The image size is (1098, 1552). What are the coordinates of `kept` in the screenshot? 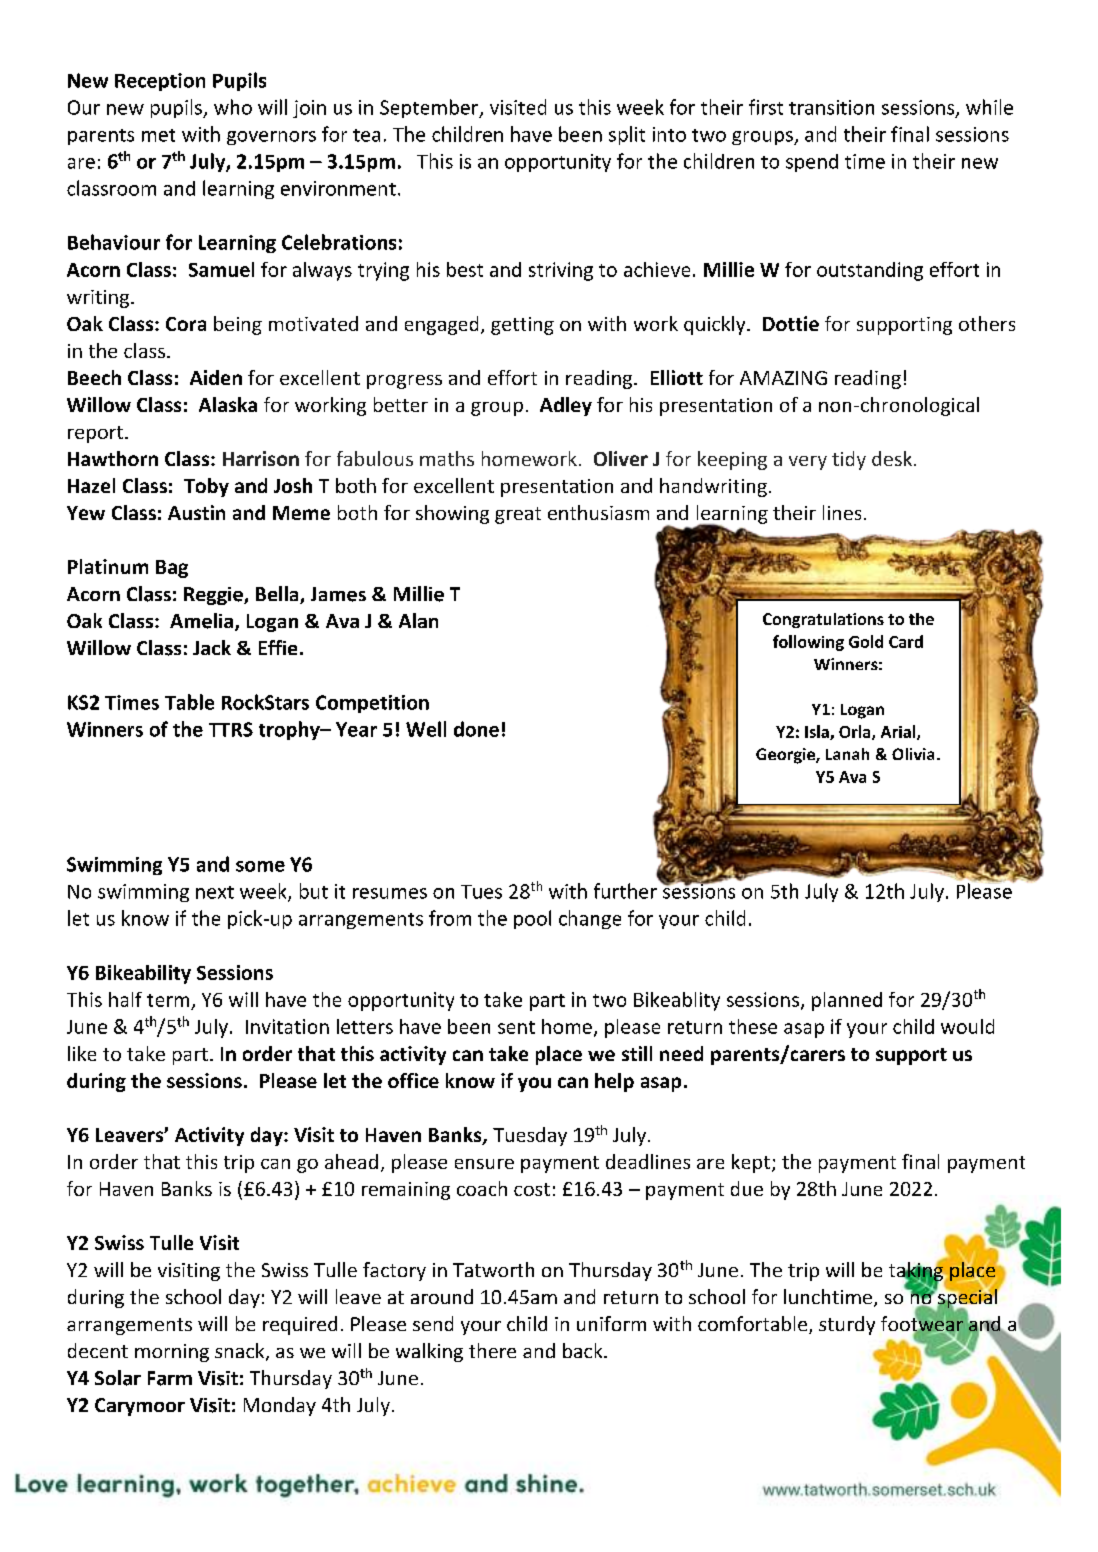 It's located at (751, 1163).
